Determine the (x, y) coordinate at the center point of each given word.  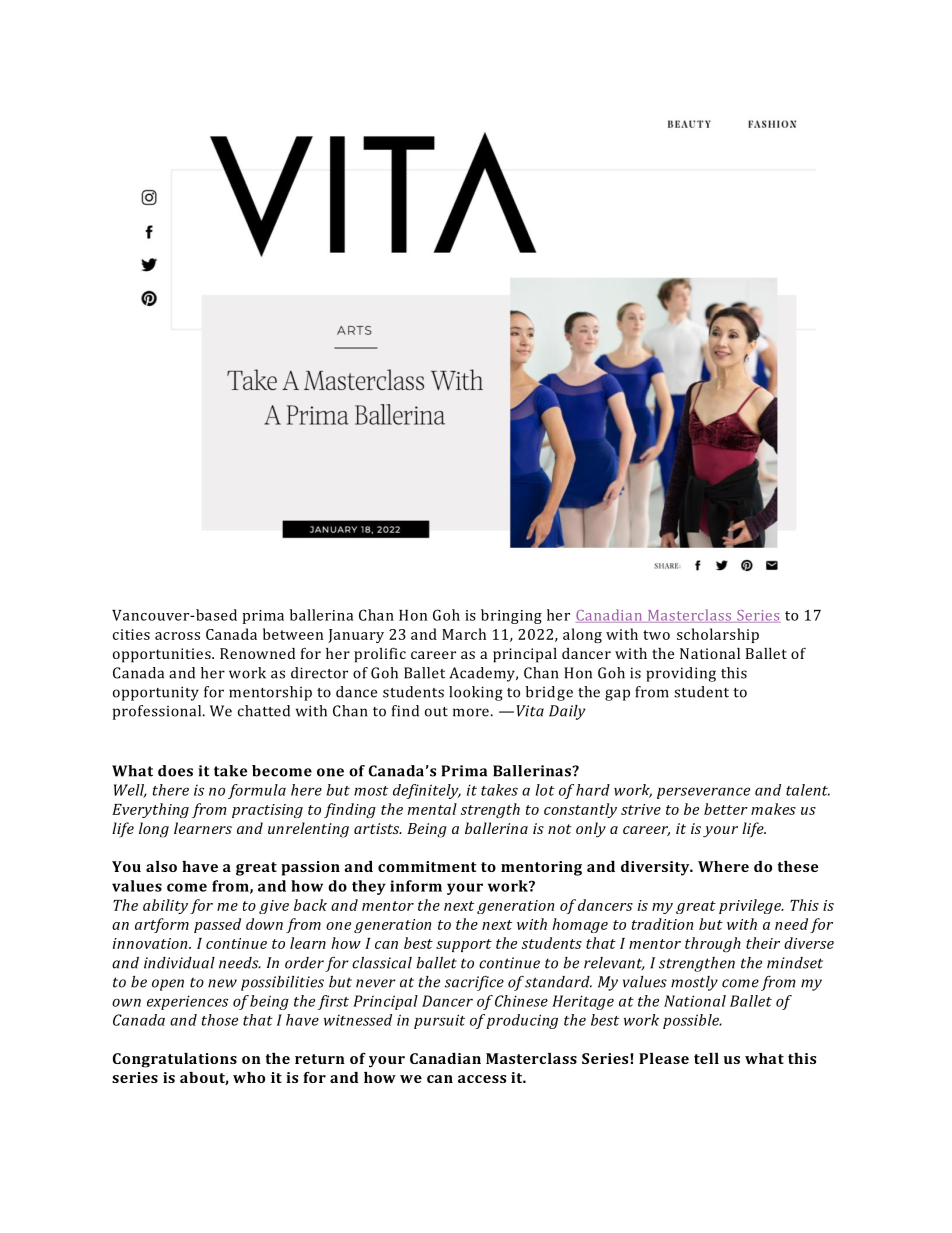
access (482, 1079)
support (464, 945)
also (161, 866)
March (464, 634)
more (471, 712)
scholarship (718, 635)
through (713, 944)
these (798, 866)
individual (179, 963)
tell (706, 1058)
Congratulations (175, 1060)
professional (158, 712)
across (177, 636)
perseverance (703, 793)
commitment (427, 866)
